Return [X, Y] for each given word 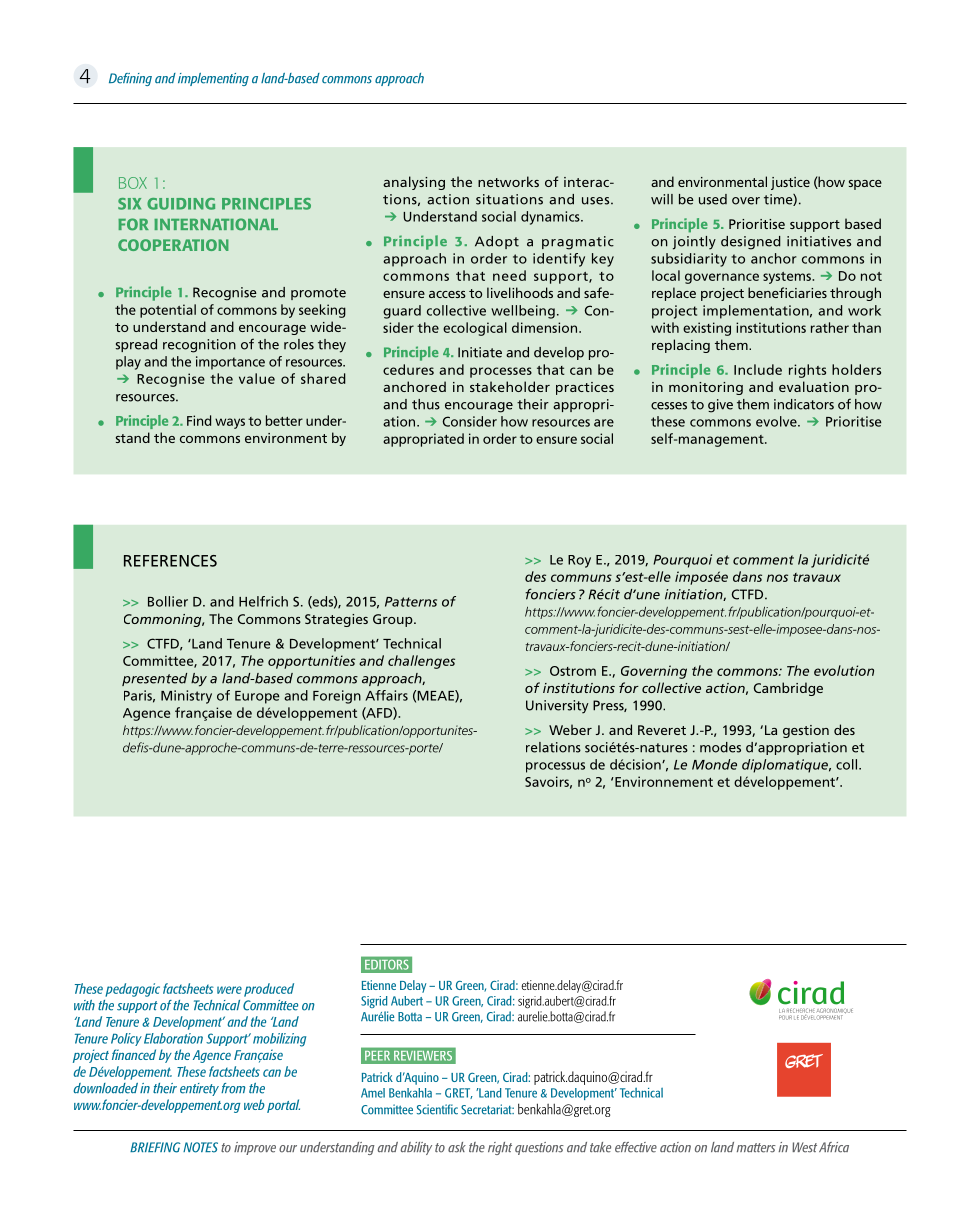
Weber [570, 729]
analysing [414, 183]
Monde [714, 764]
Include [758, 369]
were [229, 990]
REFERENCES [170, 561]
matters [756, 1148]
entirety [199, 1089]
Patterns [411, 602]
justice [790, 183]
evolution [844, 670]
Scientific [437, 1109]
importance [230, 363]
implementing [213, 79]
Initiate [480, 352]
